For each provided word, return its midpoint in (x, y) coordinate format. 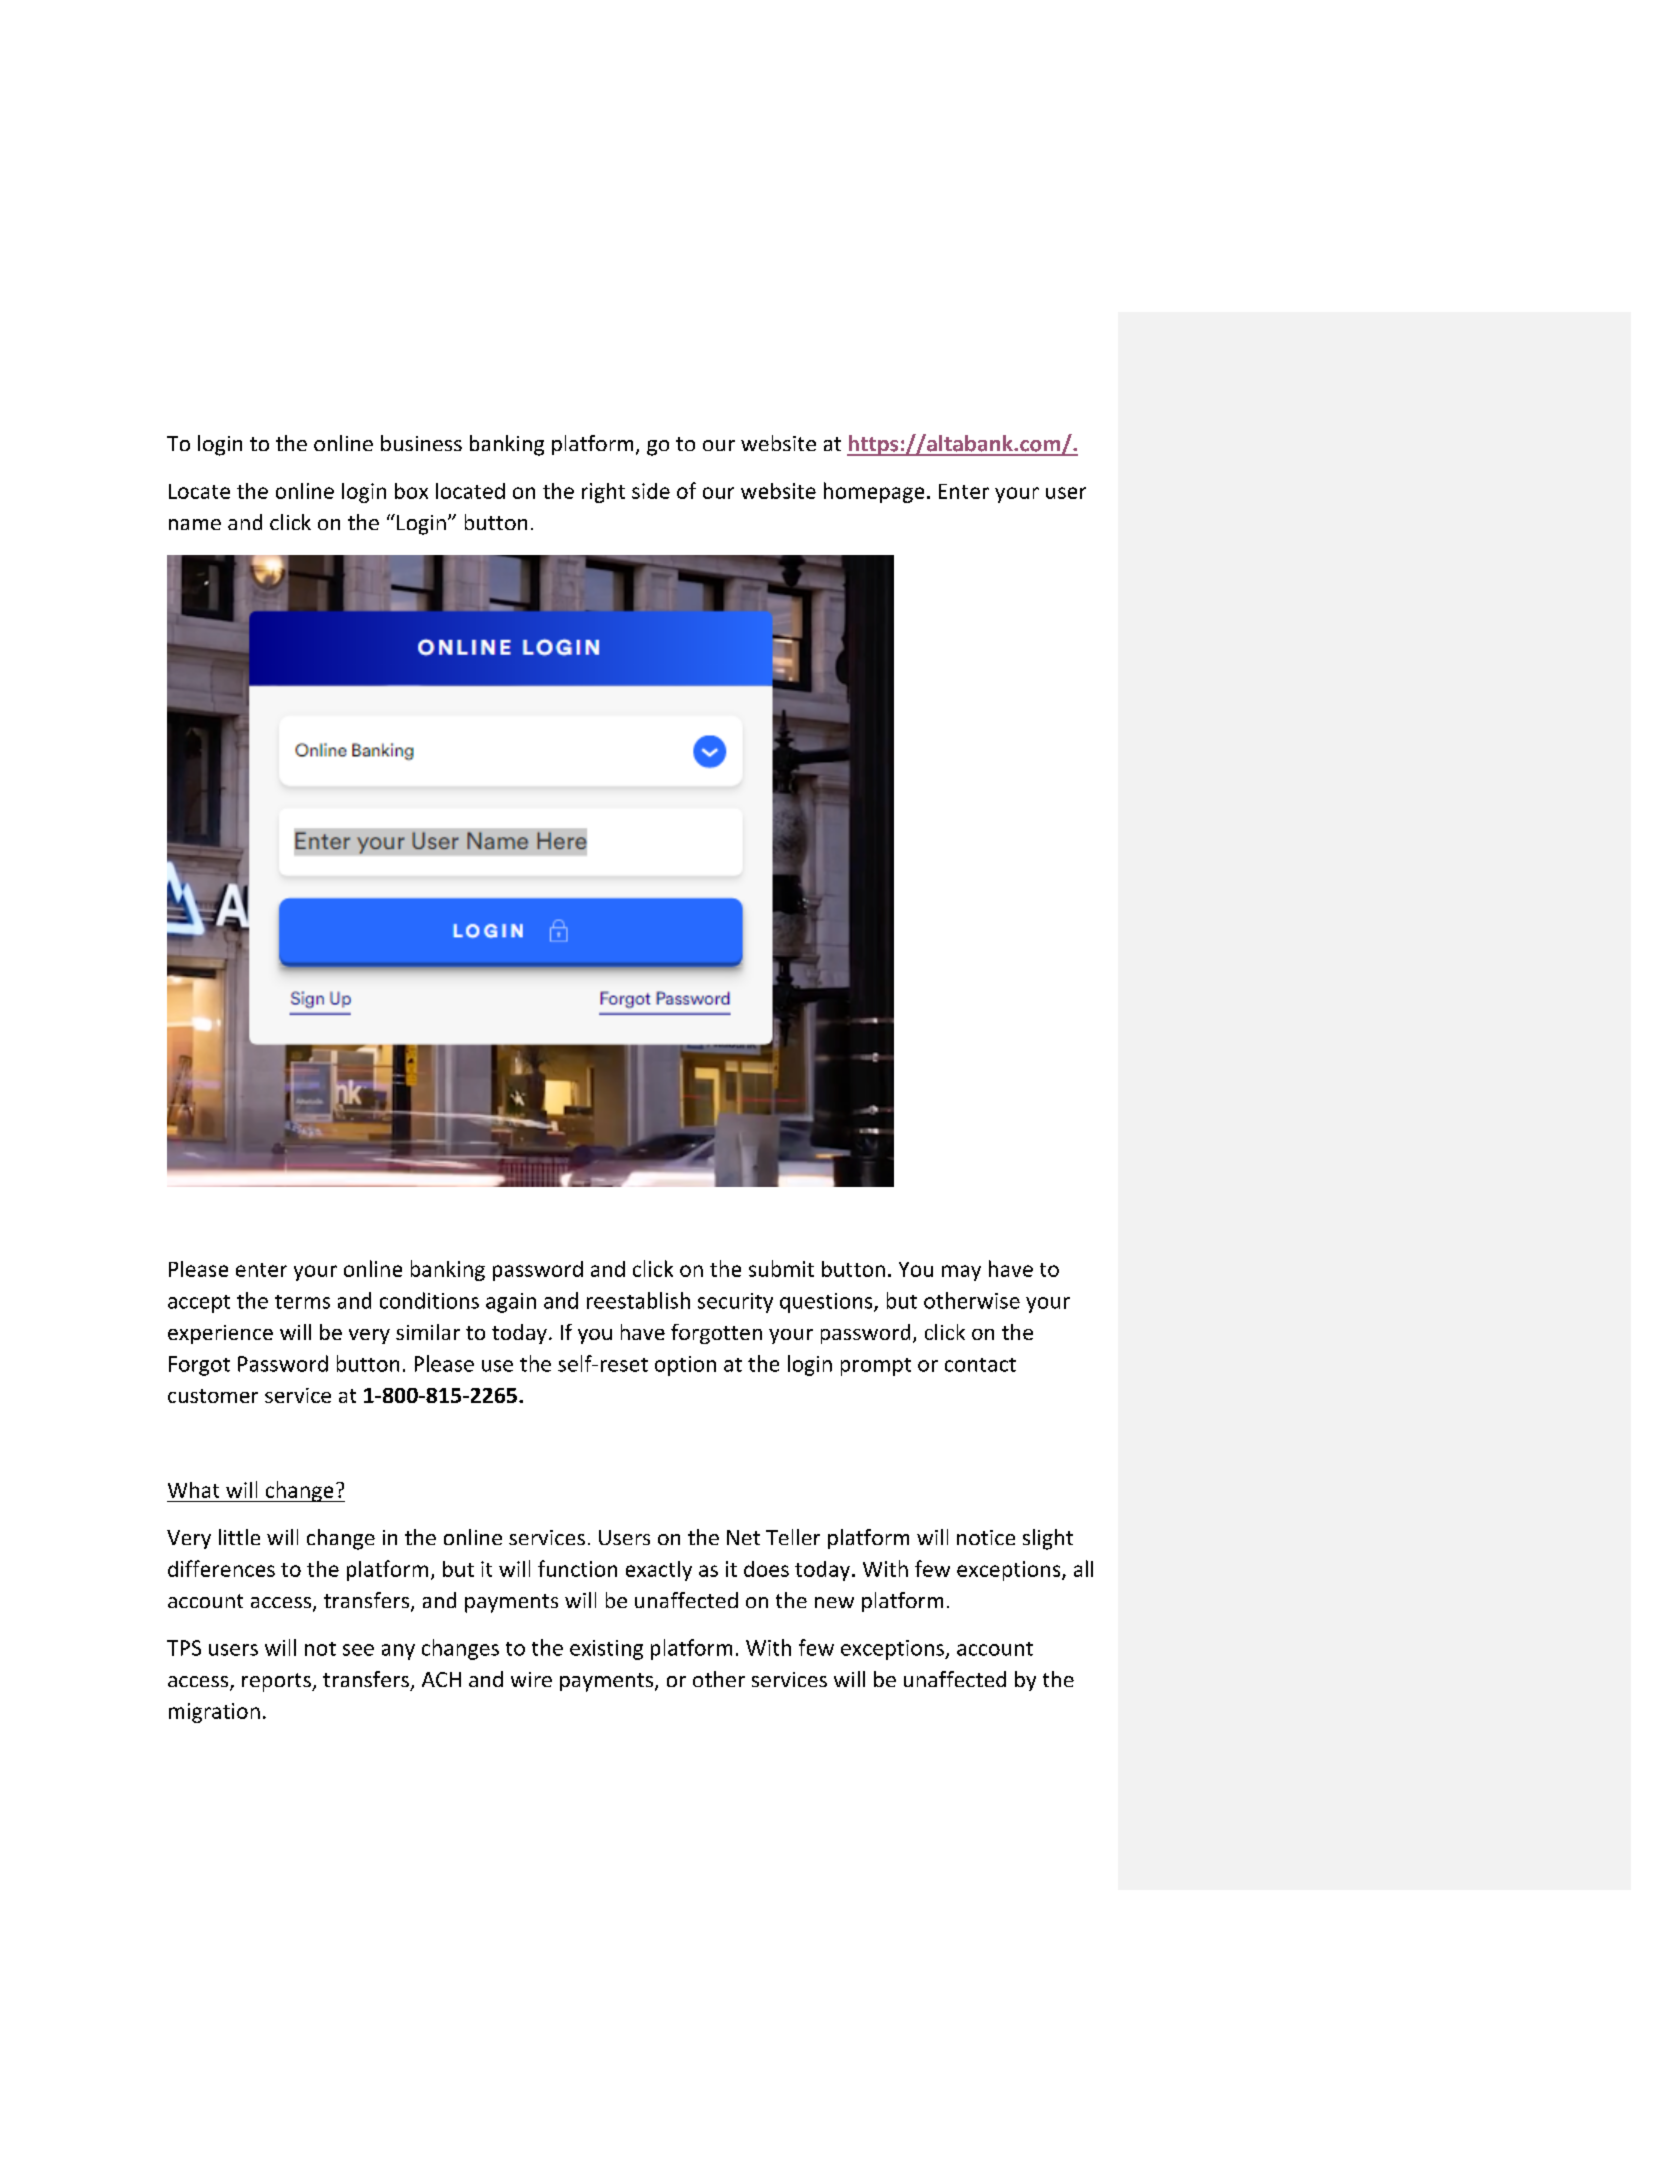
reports (277, 1682)
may (961, 1273)
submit (781, 1268)
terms (302, 1302)
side (651, 491)
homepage (874, 492)
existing (606, 1650)
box (411, 491)
